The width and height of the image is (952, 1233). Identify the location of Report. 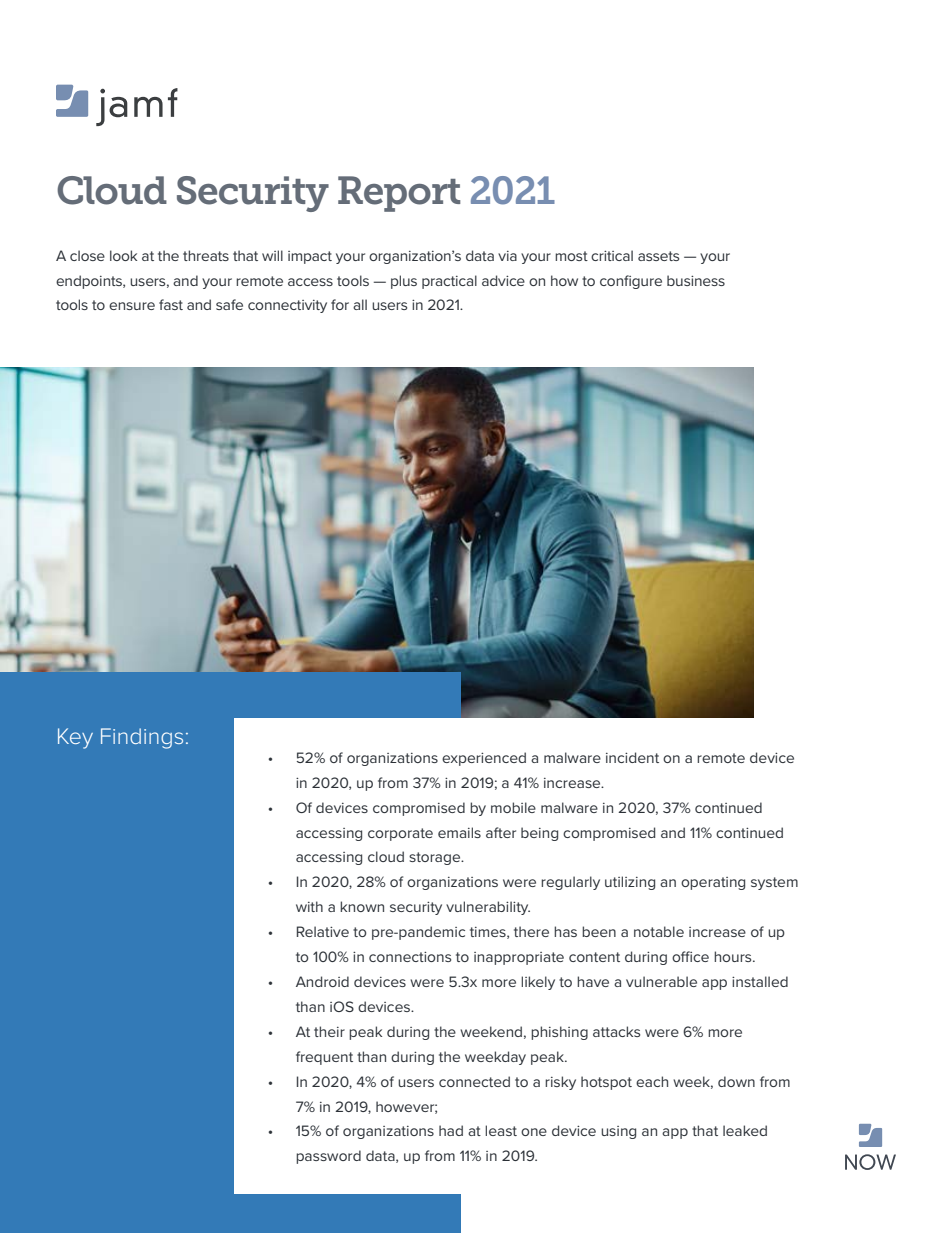
(399, 194).
